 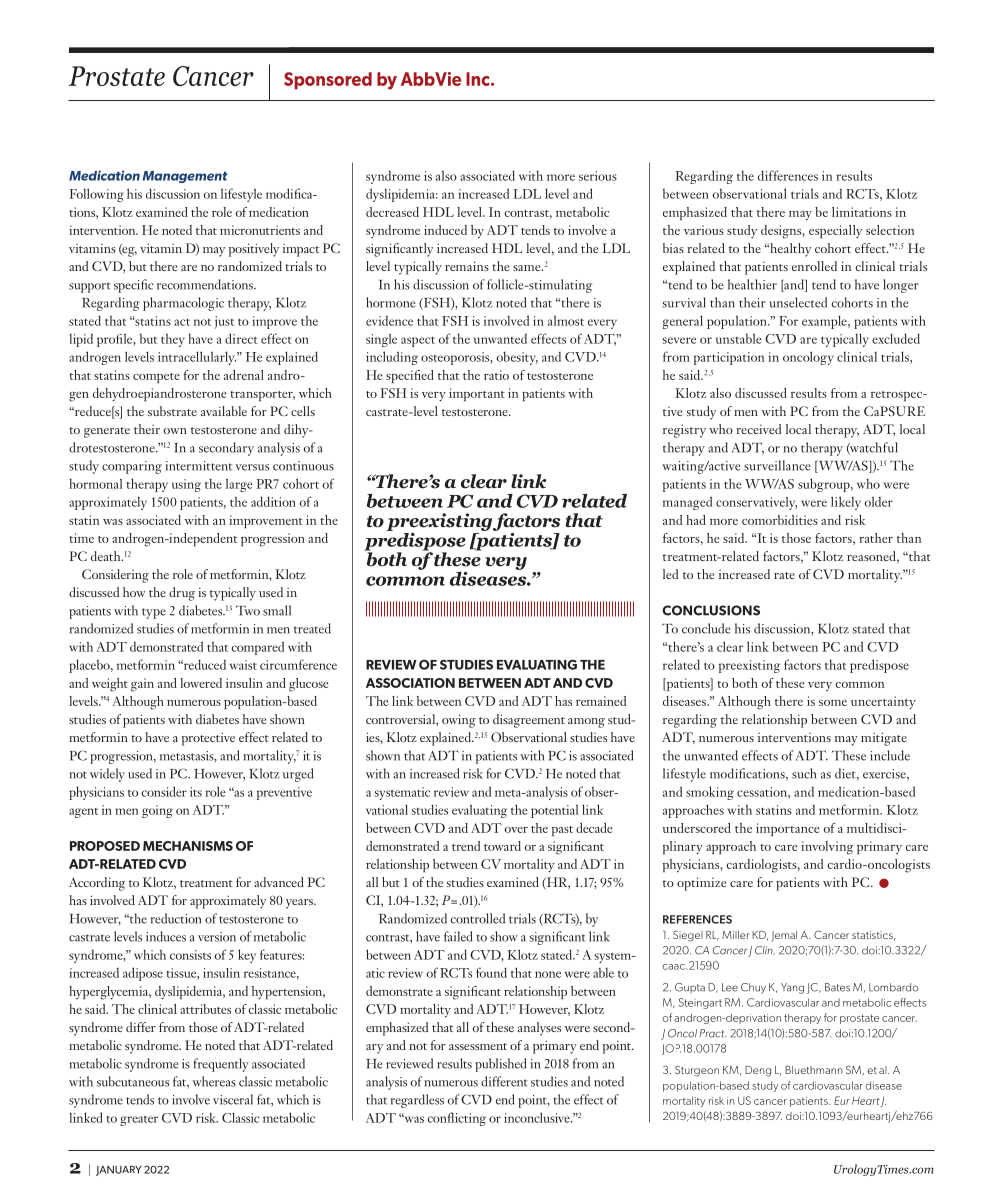 What do you see at coordinates (477, 394) in the document?
I see `important` at bounding box center [477, 394].
